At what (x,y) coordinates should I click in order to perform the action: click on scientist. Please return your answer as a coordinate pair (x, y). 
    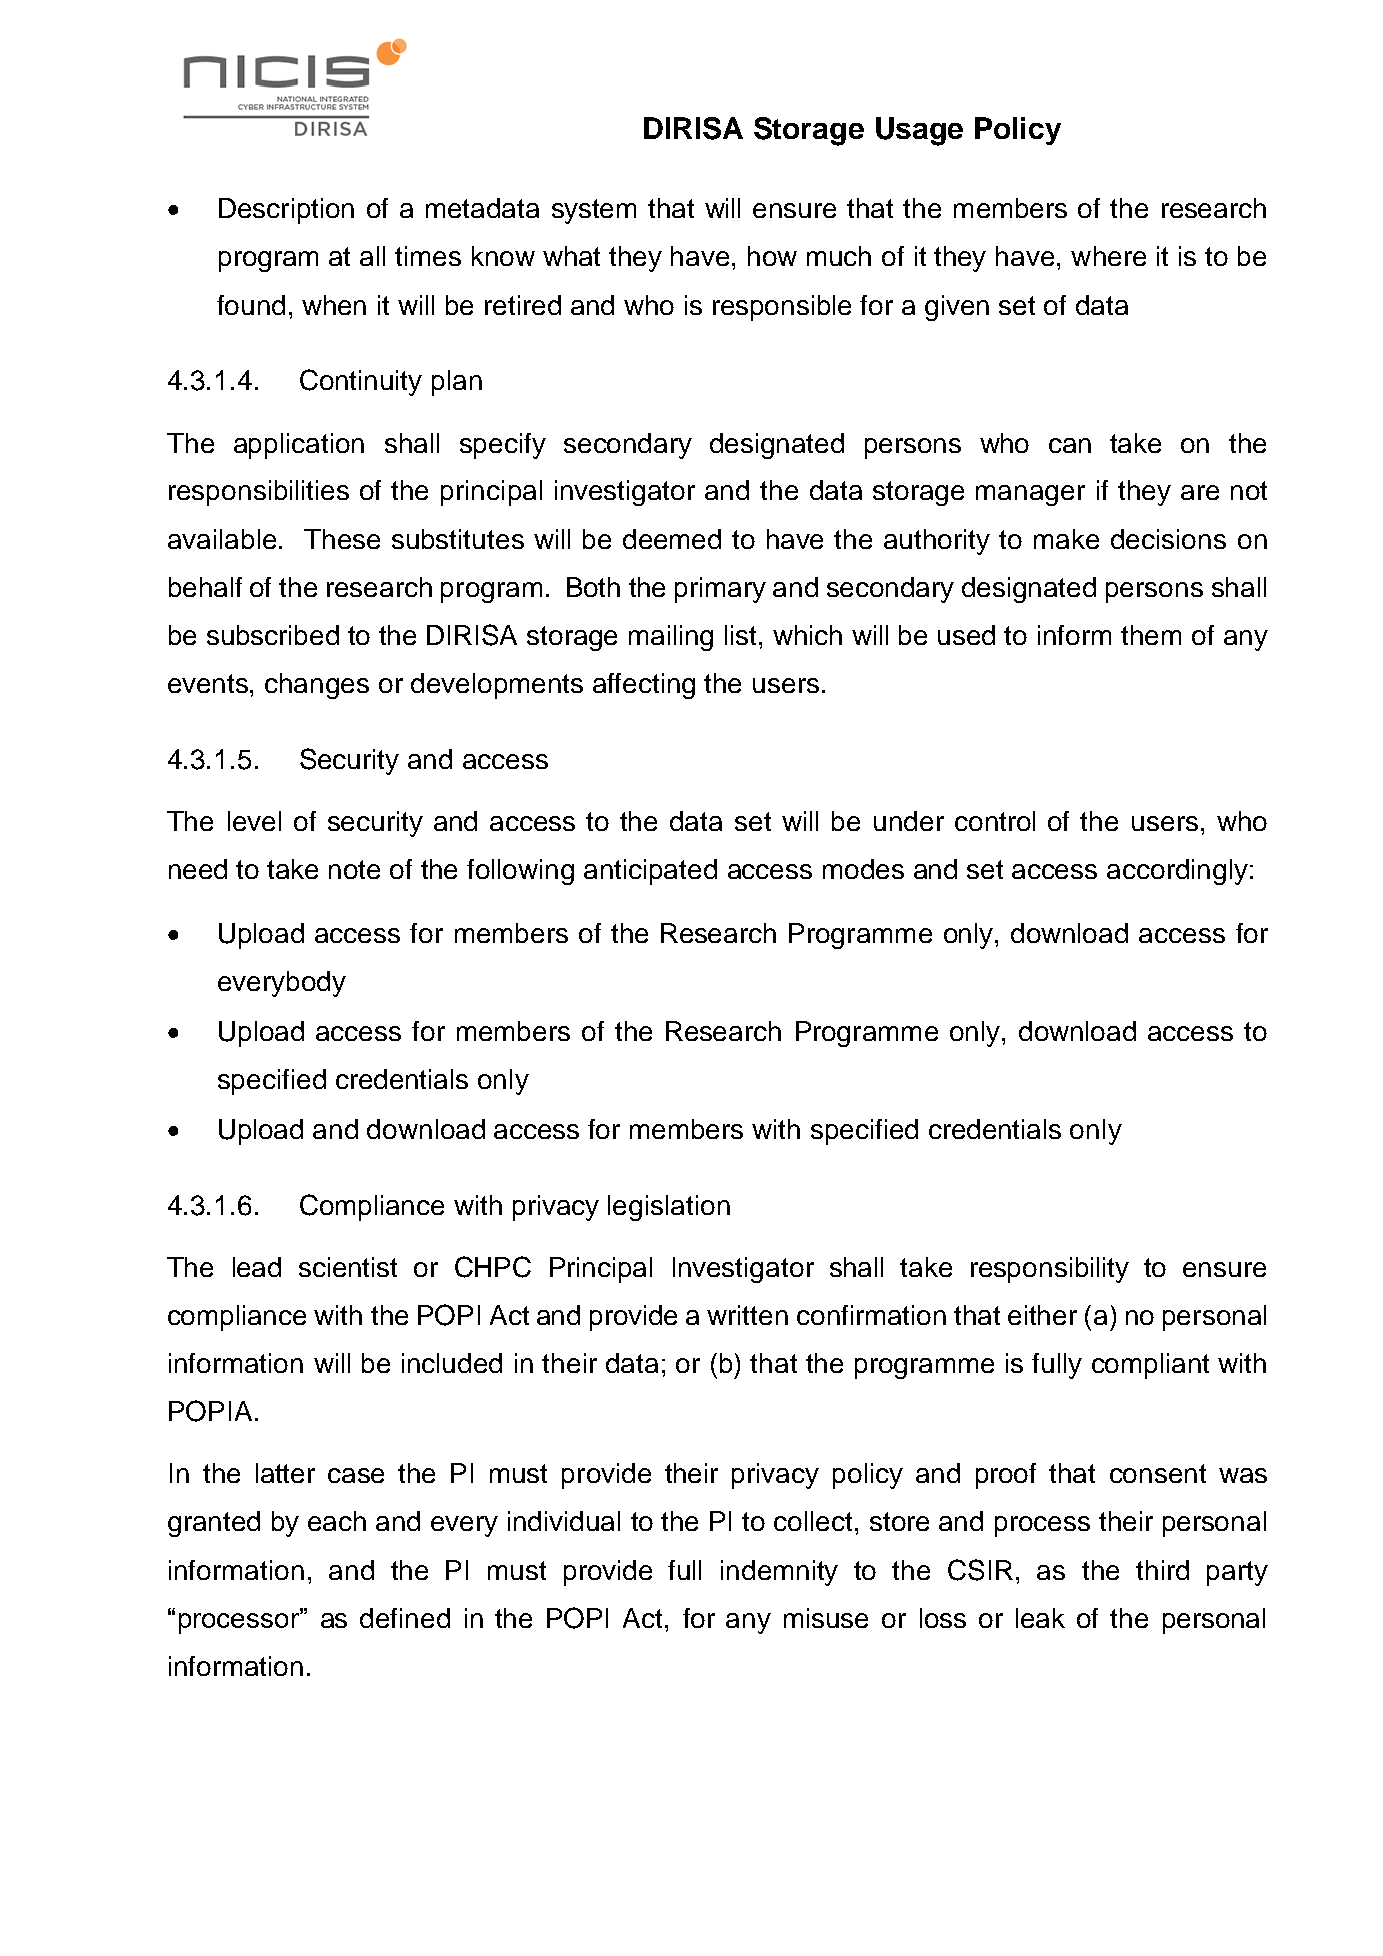
    Looking at the image, I should click on (348, 1267).
